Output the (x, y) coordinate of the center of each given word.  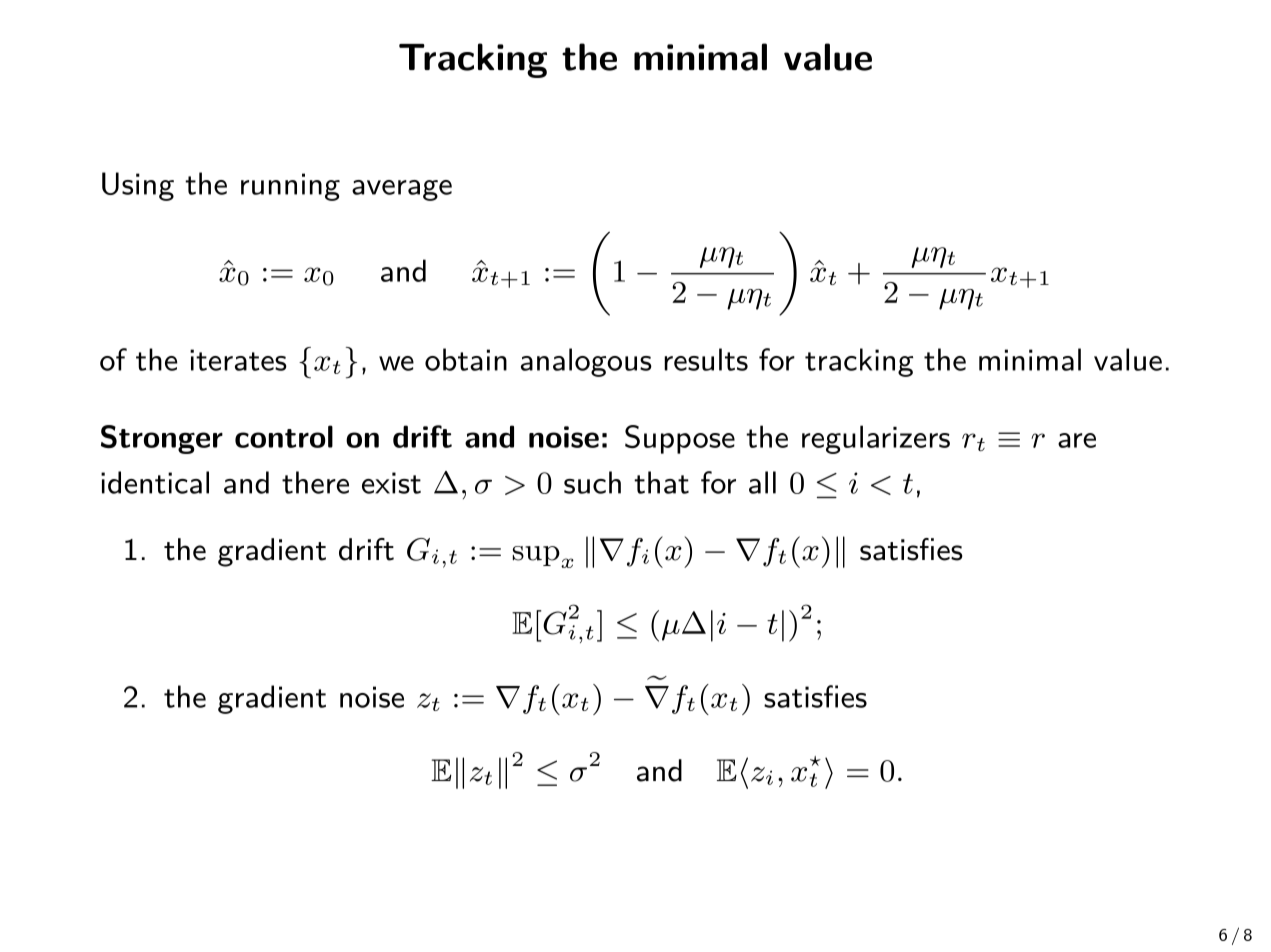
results (706, 359)
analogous (586, 362)
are (1077, 440)
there (315, 482)
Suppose (680, 439)
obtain (466, 359)
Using (138, 186)
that (661, 482)
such (592, 482)
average (402, 190)
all (762, 482)
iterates (238, 360)
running (290, 187)
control (284, 436)
